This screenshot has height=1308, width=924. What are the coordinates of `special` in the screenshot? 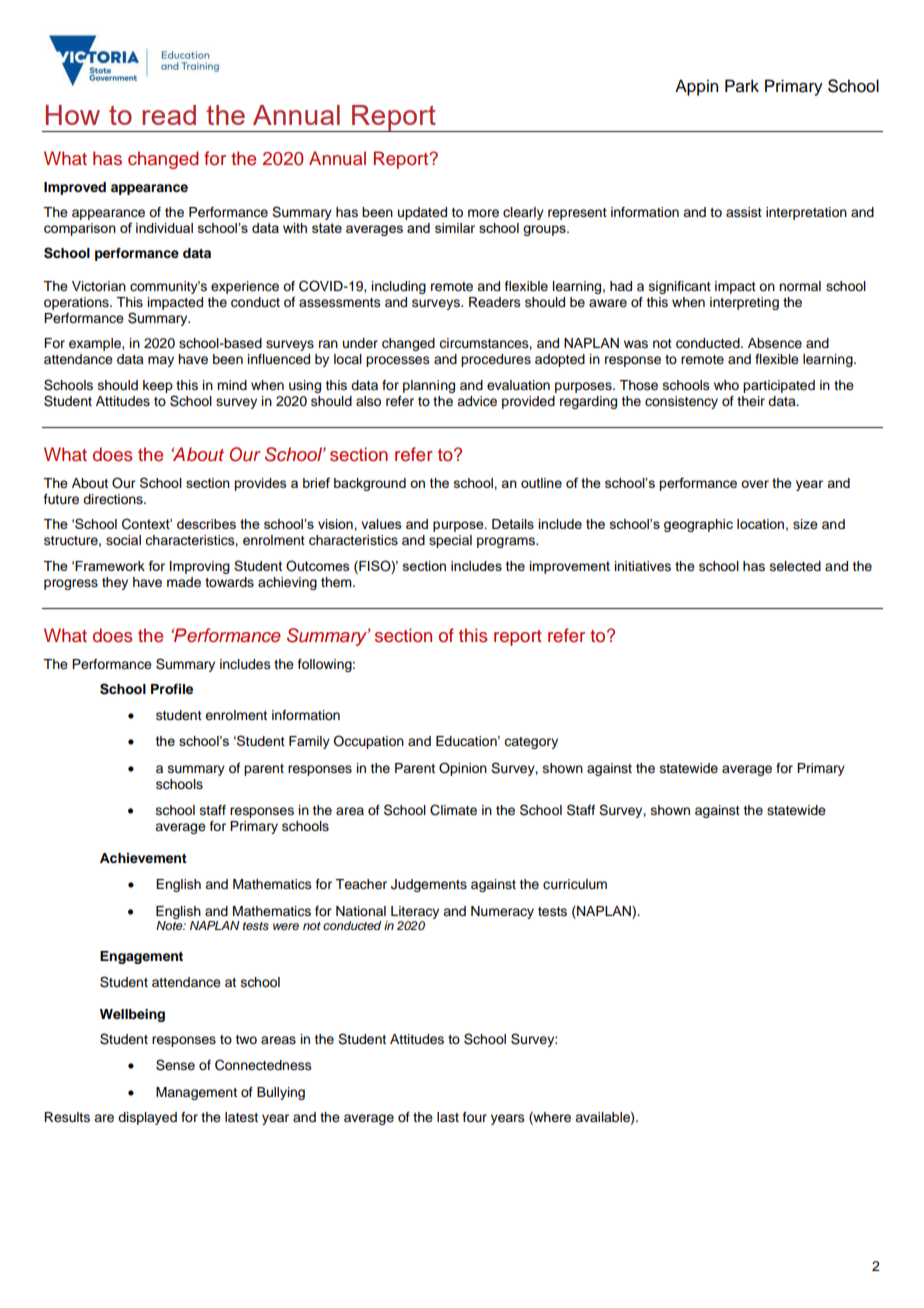 It's located at (450, 541).
